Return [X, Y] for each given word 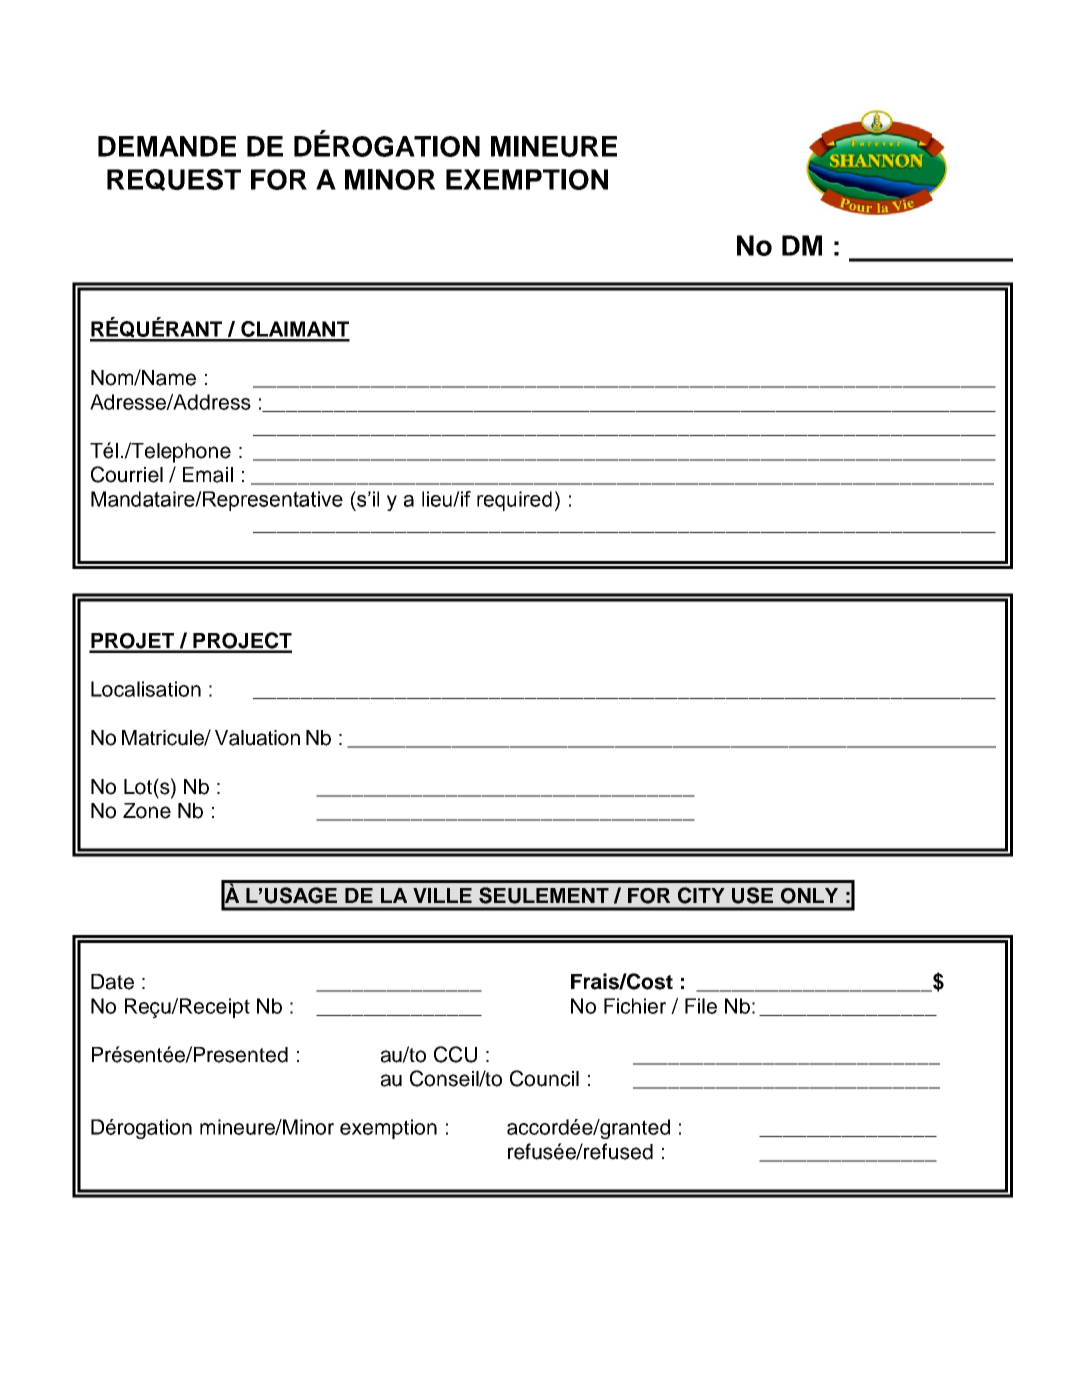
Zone [147, 811]
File [701, 1006]
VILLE [442, 895]
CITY [701, 895]
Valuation [257, 738]
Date [112, 982]
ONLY [809, 896]
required [514, 501]
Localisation [146, 689]
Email [208, 475]
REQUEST [174, 180]
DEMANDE [167, 146]
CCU [455, 1054]
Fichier [635, 1006]
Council [544, 1078]
